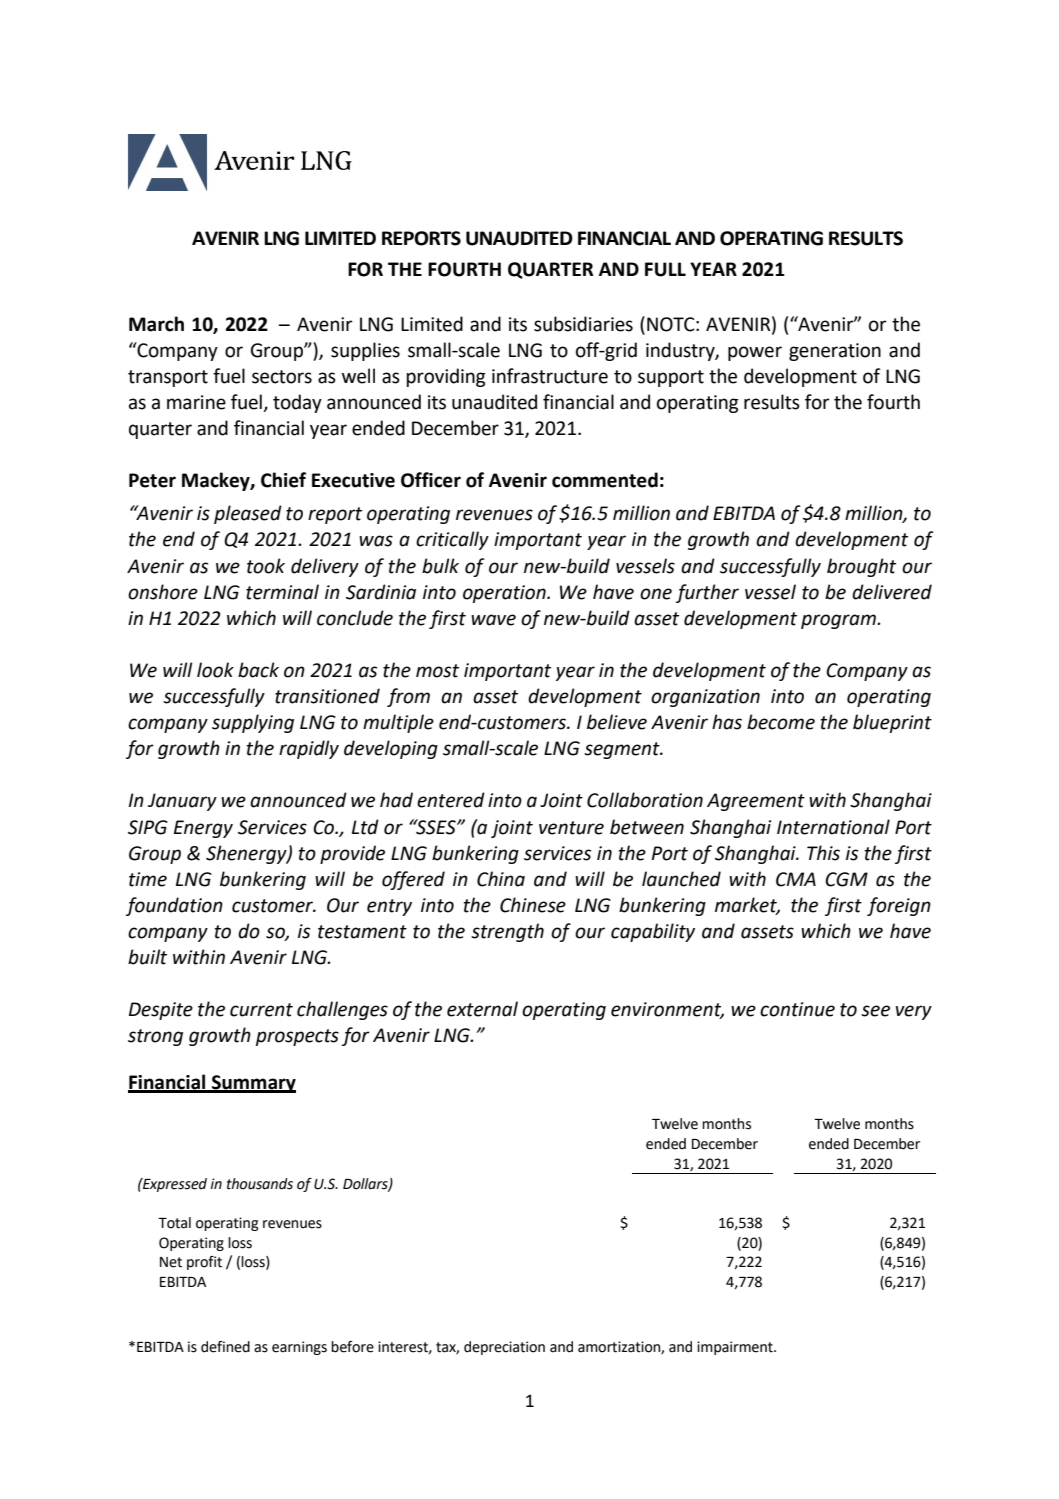 Image resolution: width=1059 pixels, height=1499 pixels. I want to click on program, so click(839, 621).
